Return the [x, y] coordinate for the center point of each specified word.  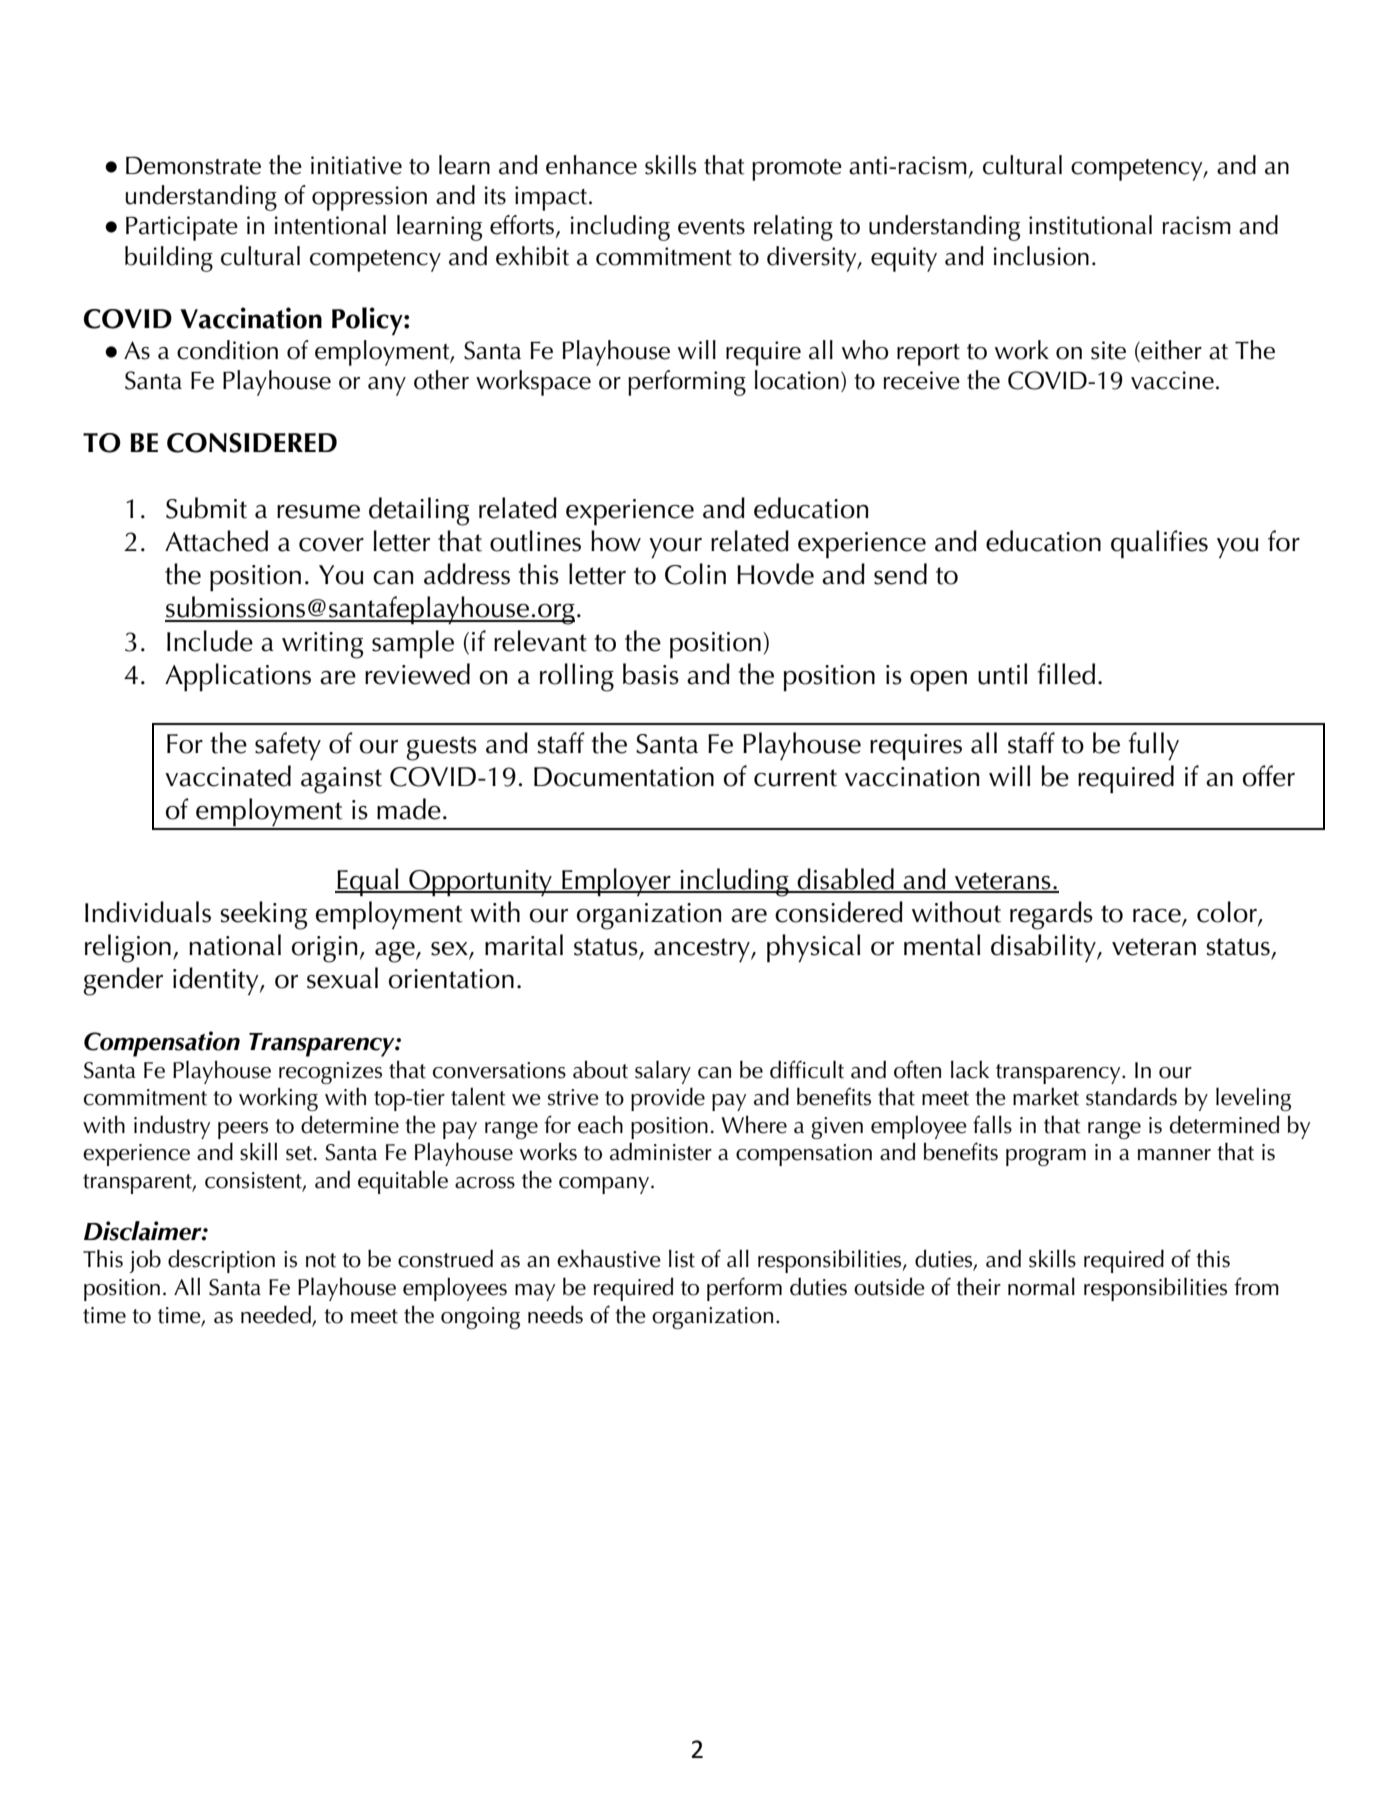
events [711, 227]
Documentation [624, 777]
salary [663, 1072]
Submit [206, 508]
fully [1153, 746]
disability [1044, 948]
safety [288, 746]
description [221, 1261]
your [675, 548]
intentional [330, 225]
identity [217, 981]
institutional [1090, 225]
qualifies [1159, 544]
